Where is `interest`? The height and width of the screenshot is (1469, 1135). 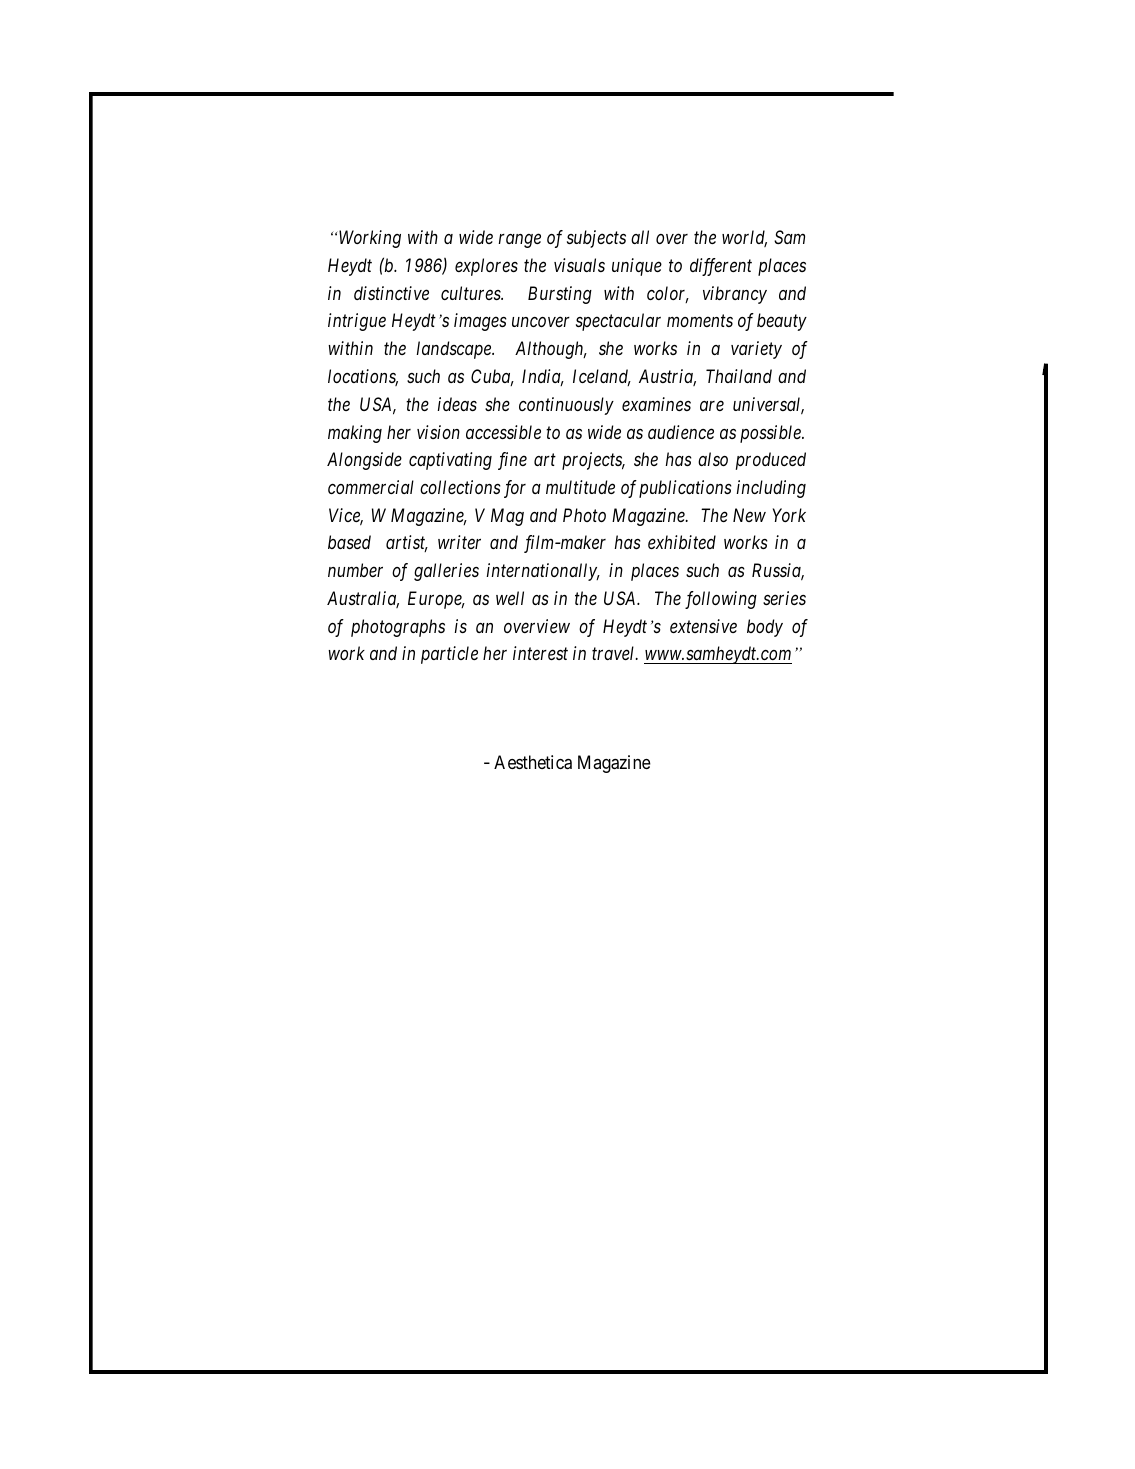
interest is located at coordinates (540, 653).
